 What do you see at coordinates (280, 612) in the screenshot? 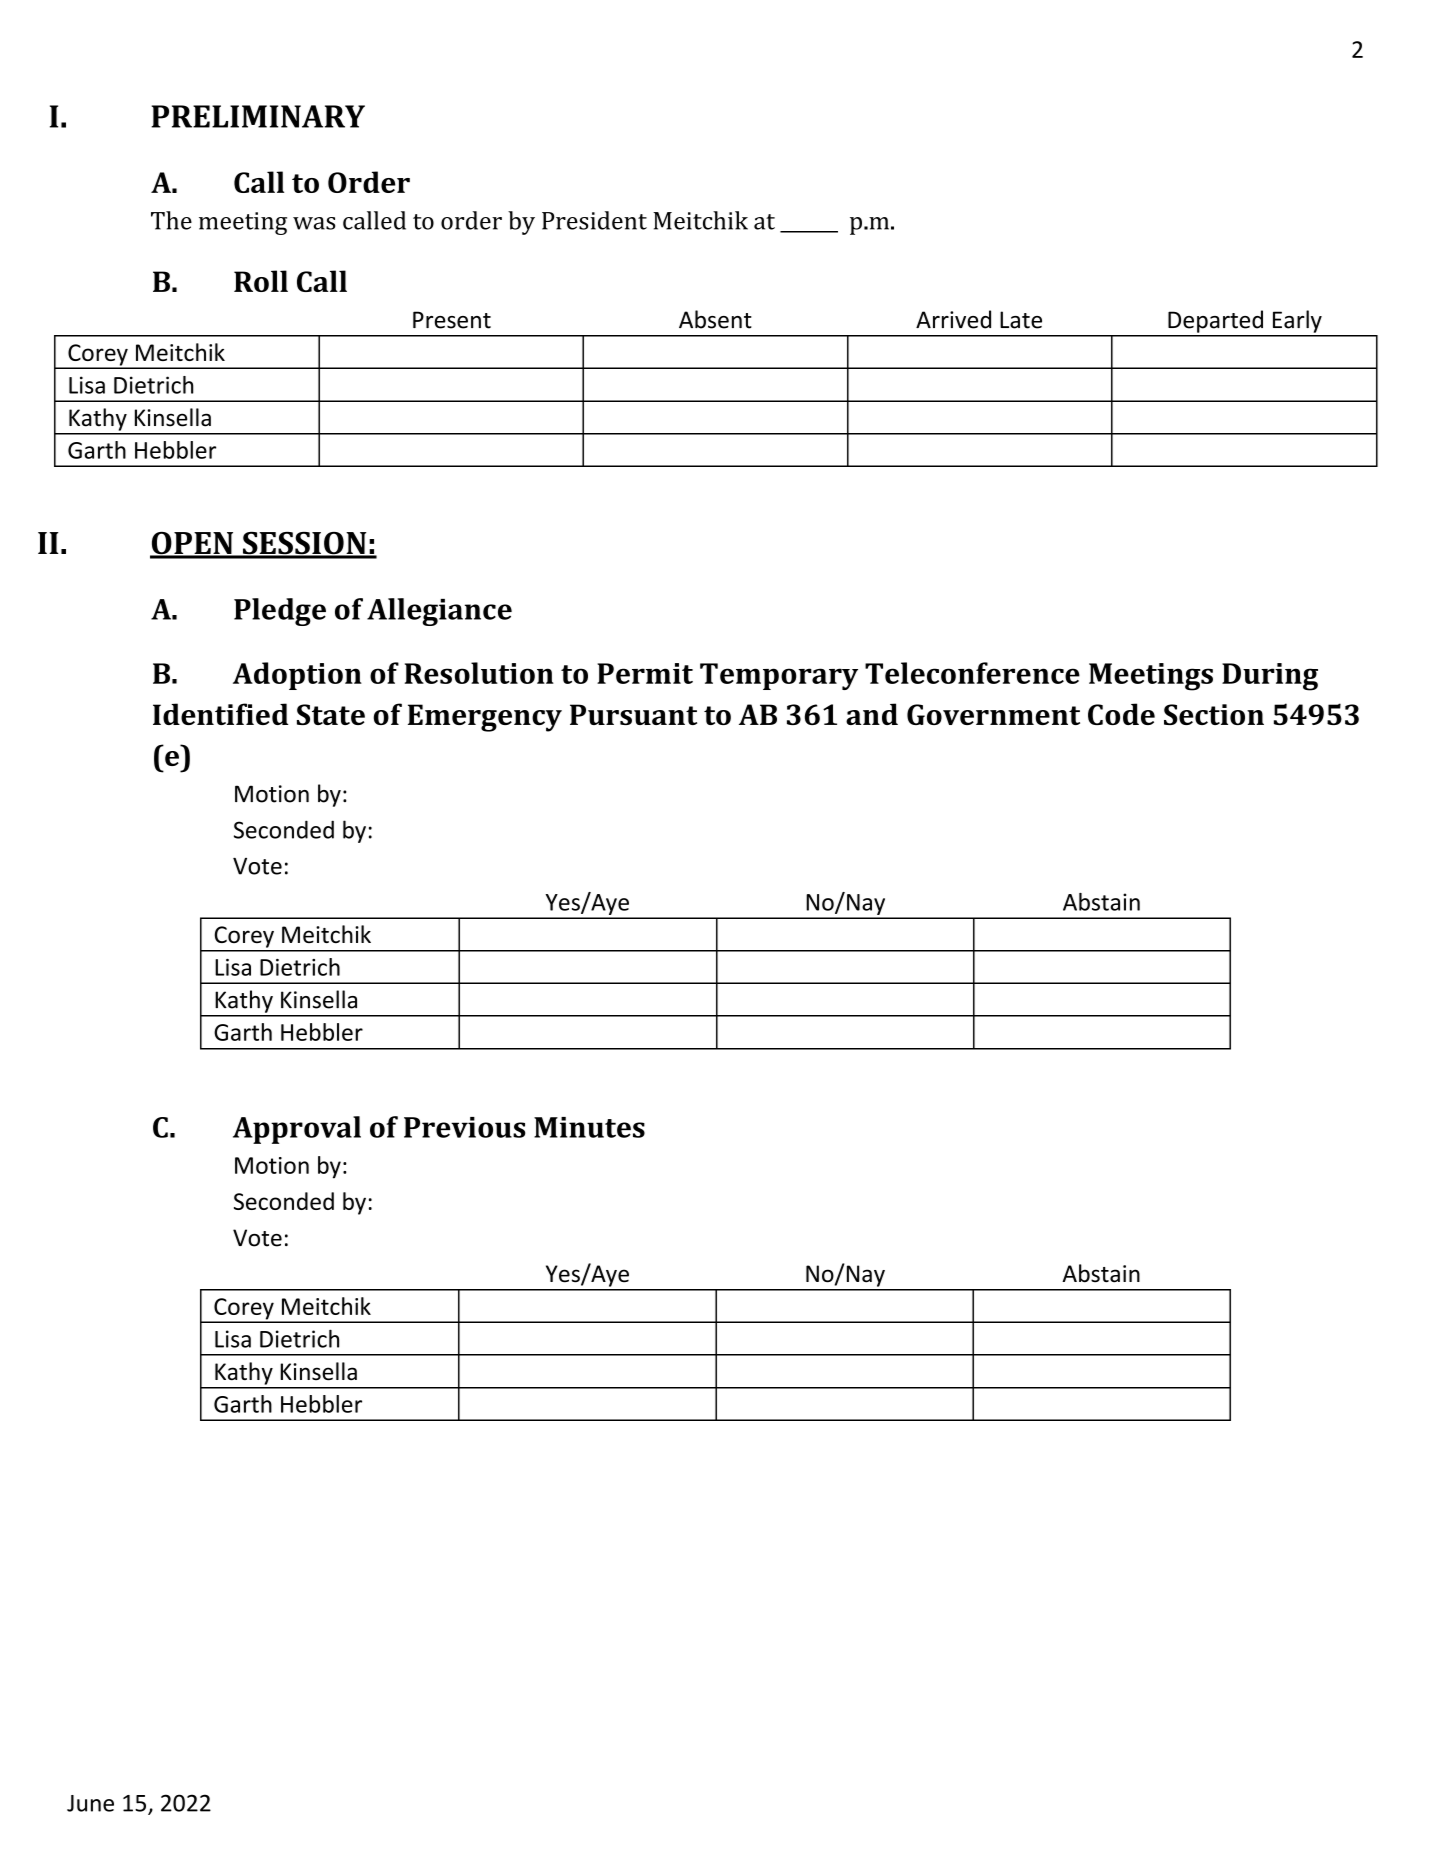
I see `Pledge` at bounding box center [280, 612].
